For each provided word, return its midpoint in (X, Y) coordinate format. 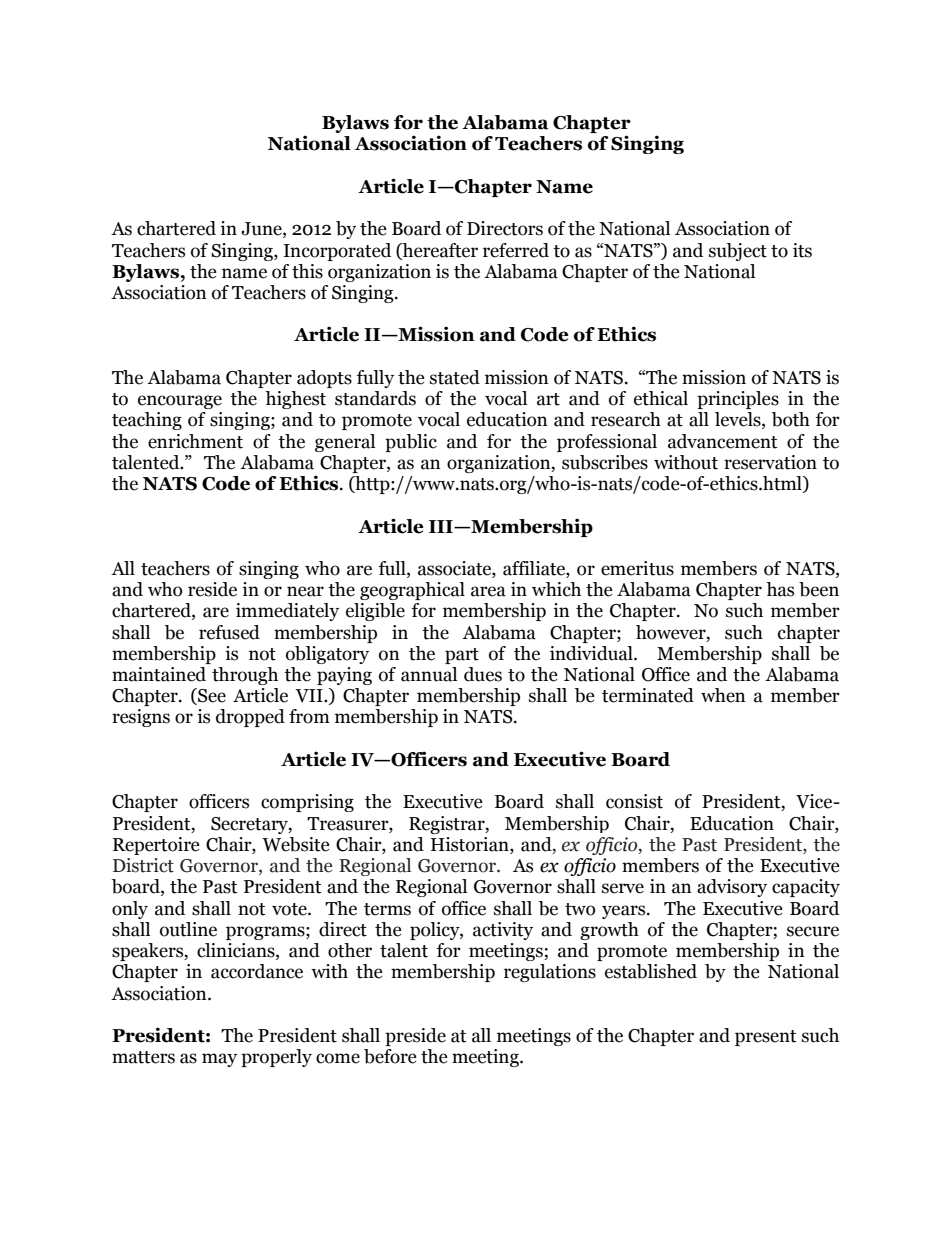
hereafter (439, 250)
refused (229, 632)
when (723, 695)
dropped (250, 718)
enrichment (195, 441)
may (219, 1060)
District (143, 865)
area (488, 591)
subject (738, 252)
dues (483, 674)
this (307, 271)
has (780, 589)
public (411, 443)
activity (503, 931)
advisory (732, 888)
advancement (723, 441)
